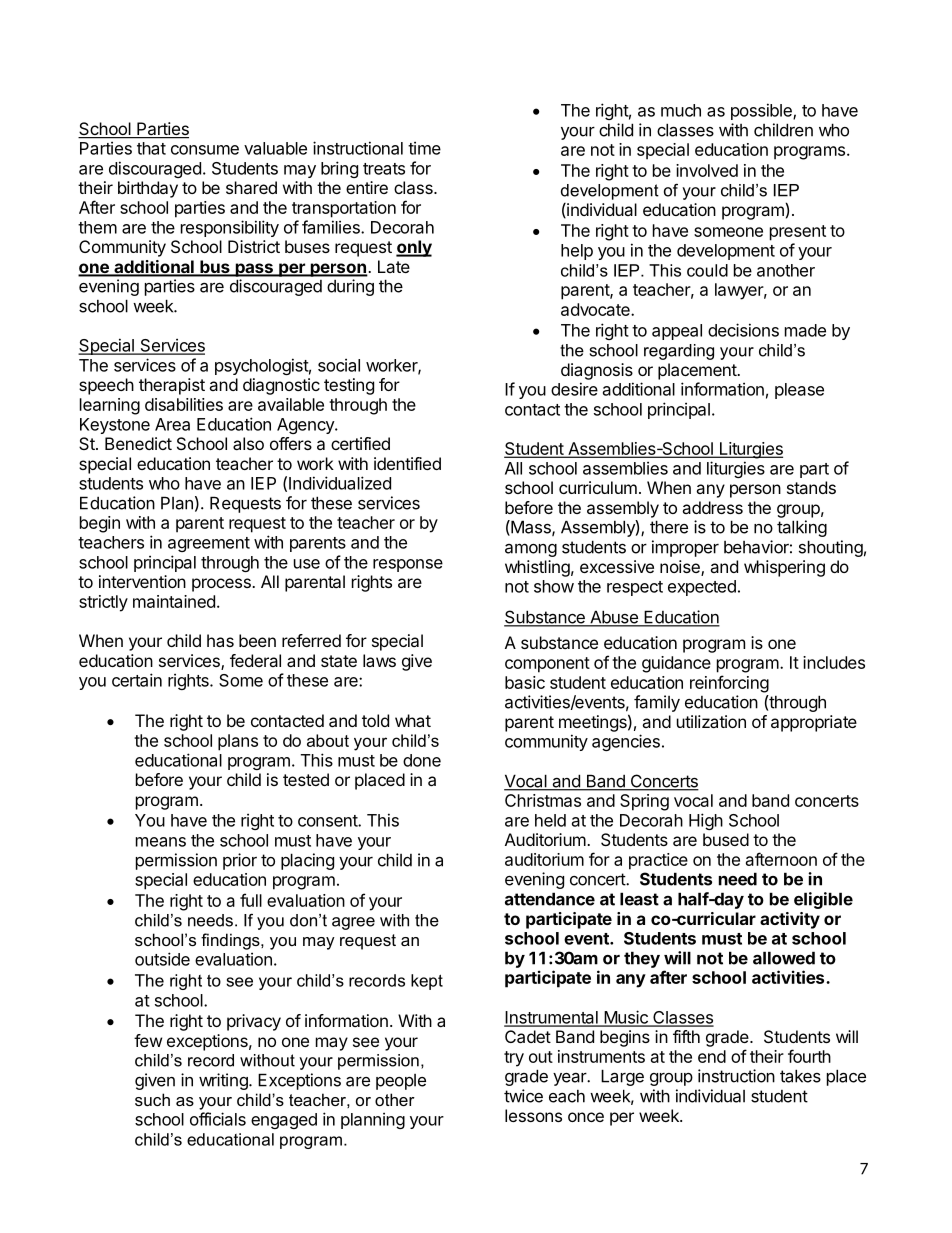 This page has width=952, height=1233. I want to click on means, so click(161, 842).
